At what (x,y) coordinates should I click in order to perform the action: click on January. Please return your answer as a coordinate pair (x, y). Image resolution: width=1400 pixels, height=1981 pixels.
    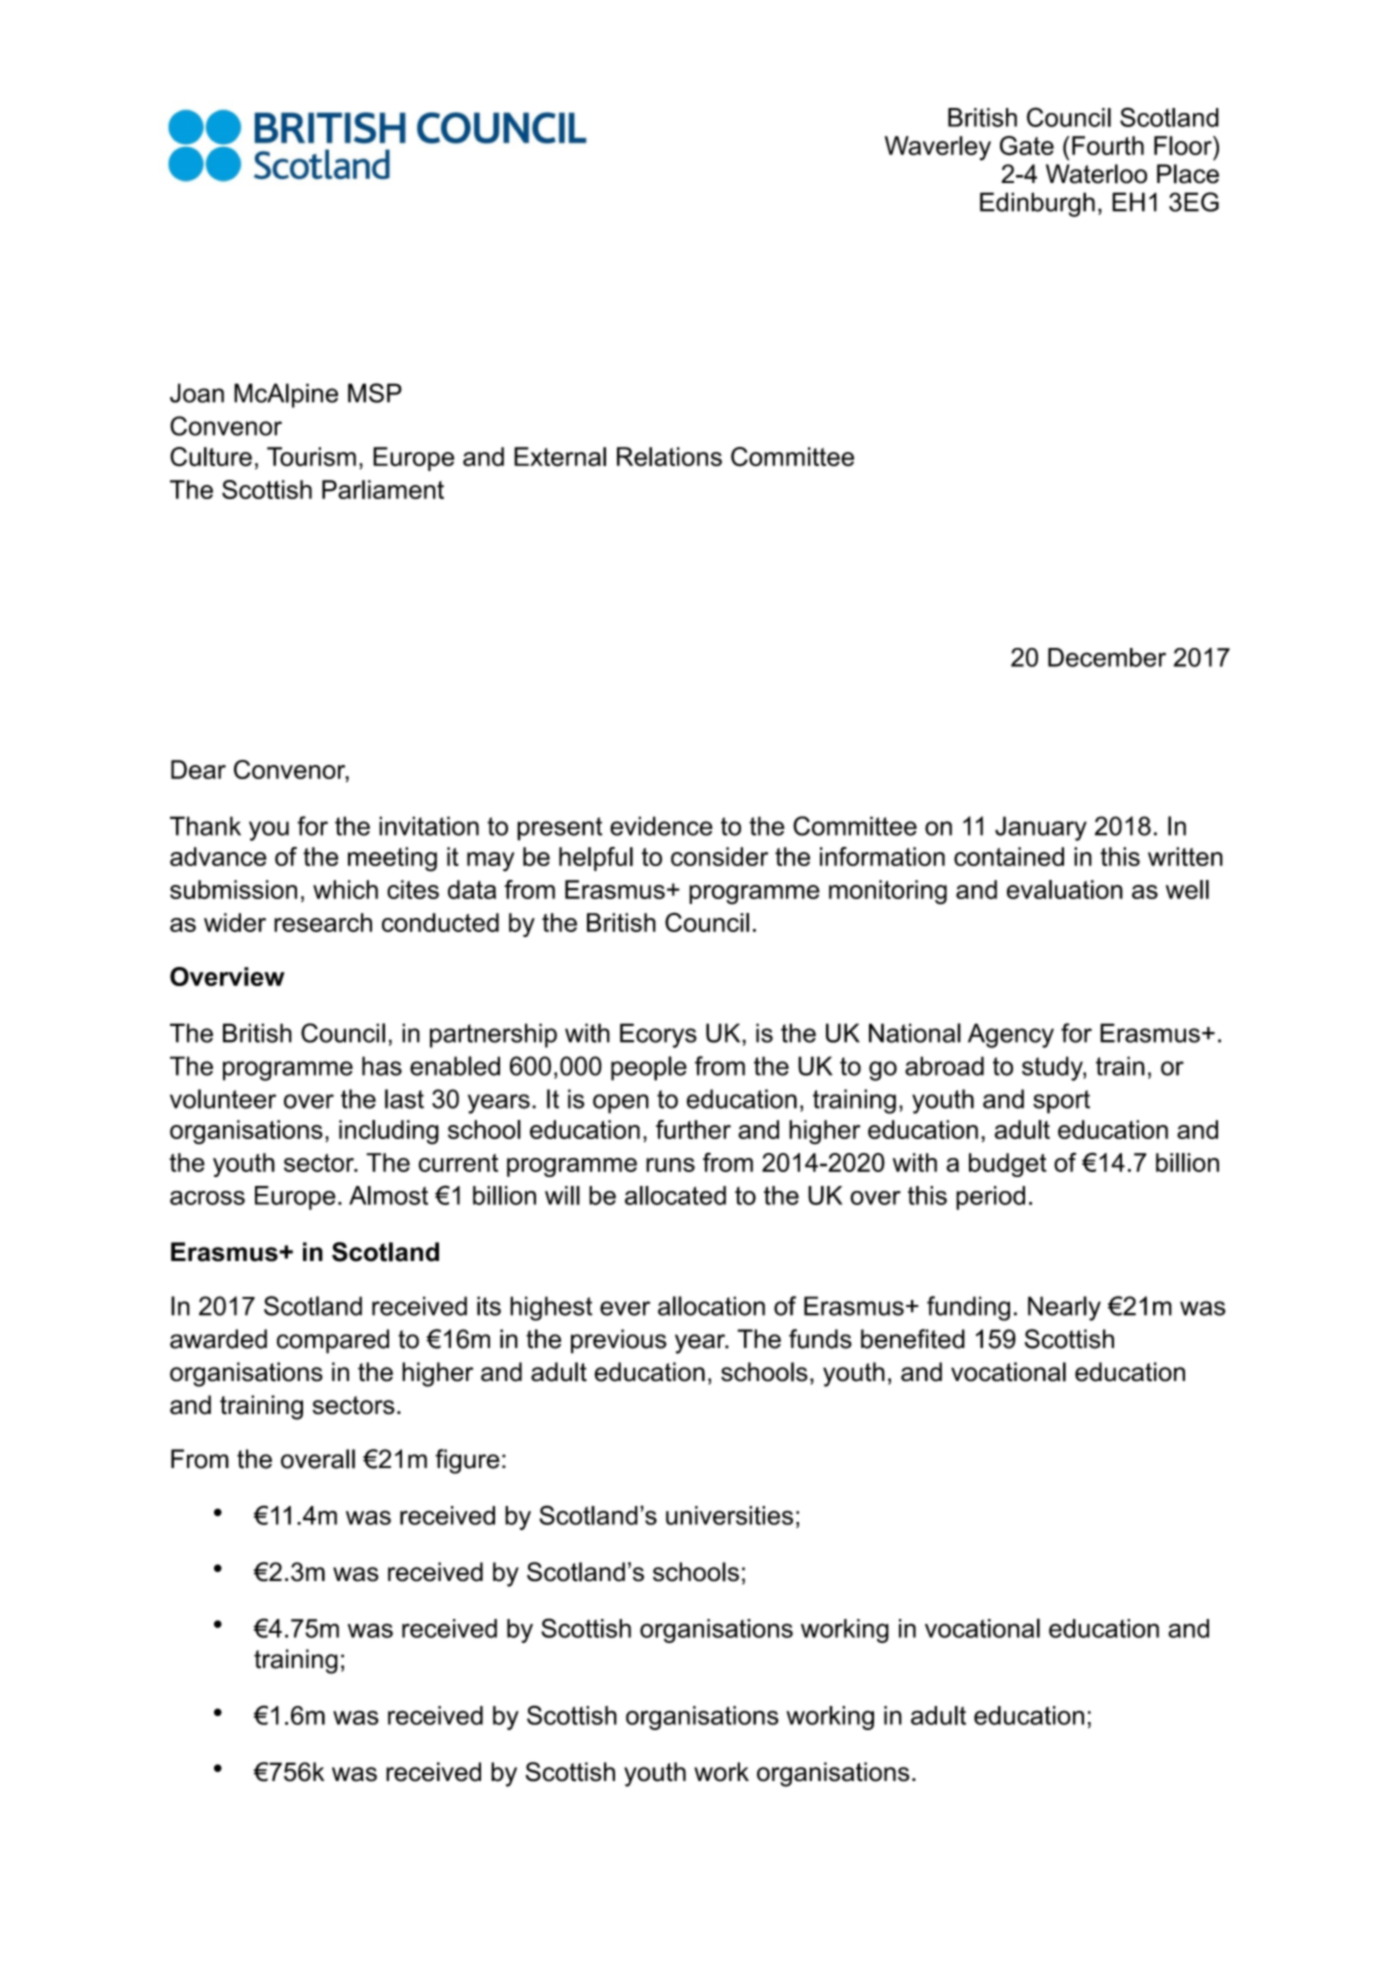
    Looking at the image, I should click on (1041, 828).
